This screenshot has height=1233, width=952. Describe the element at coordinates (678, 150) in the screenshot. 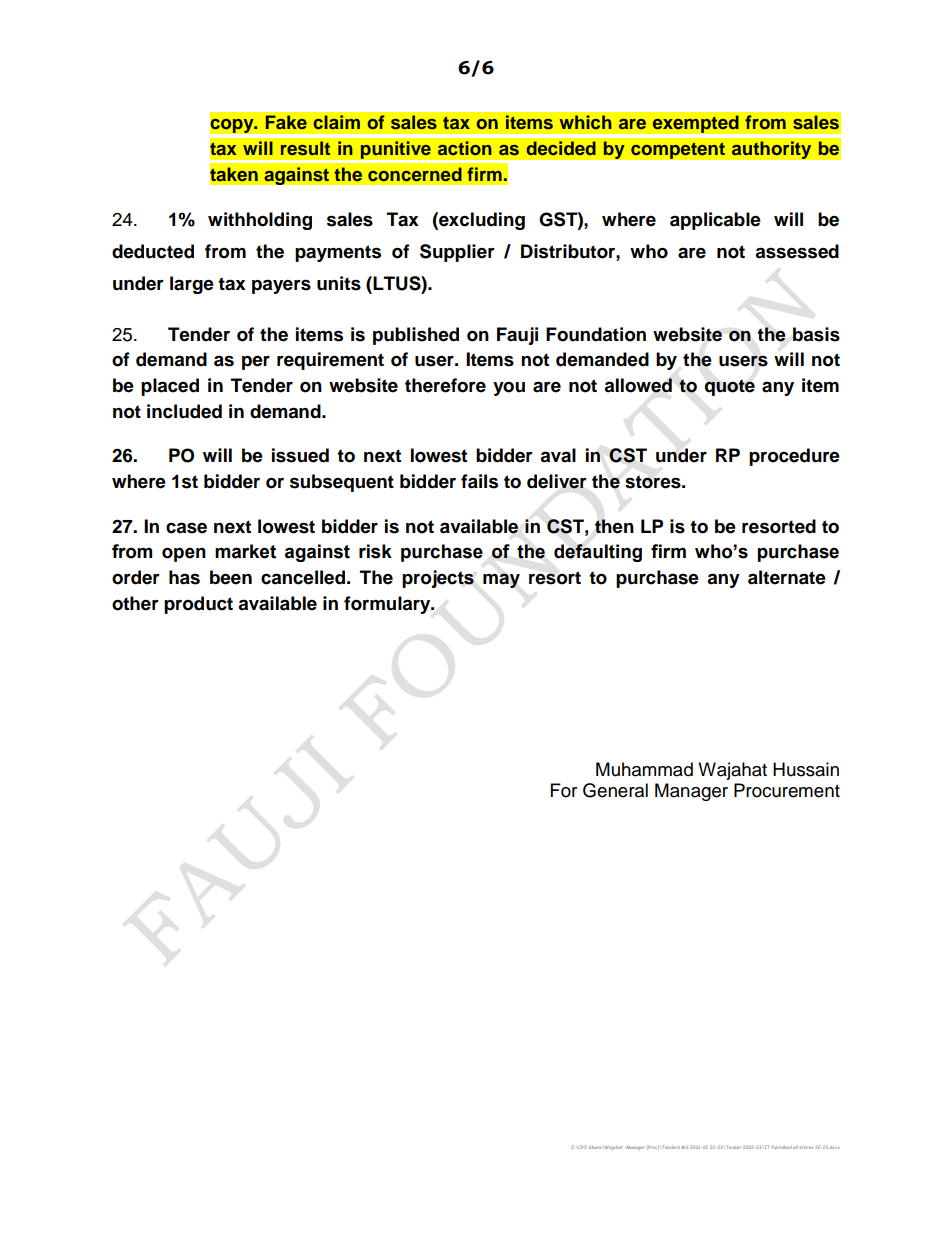

I see `competent` at that location.
